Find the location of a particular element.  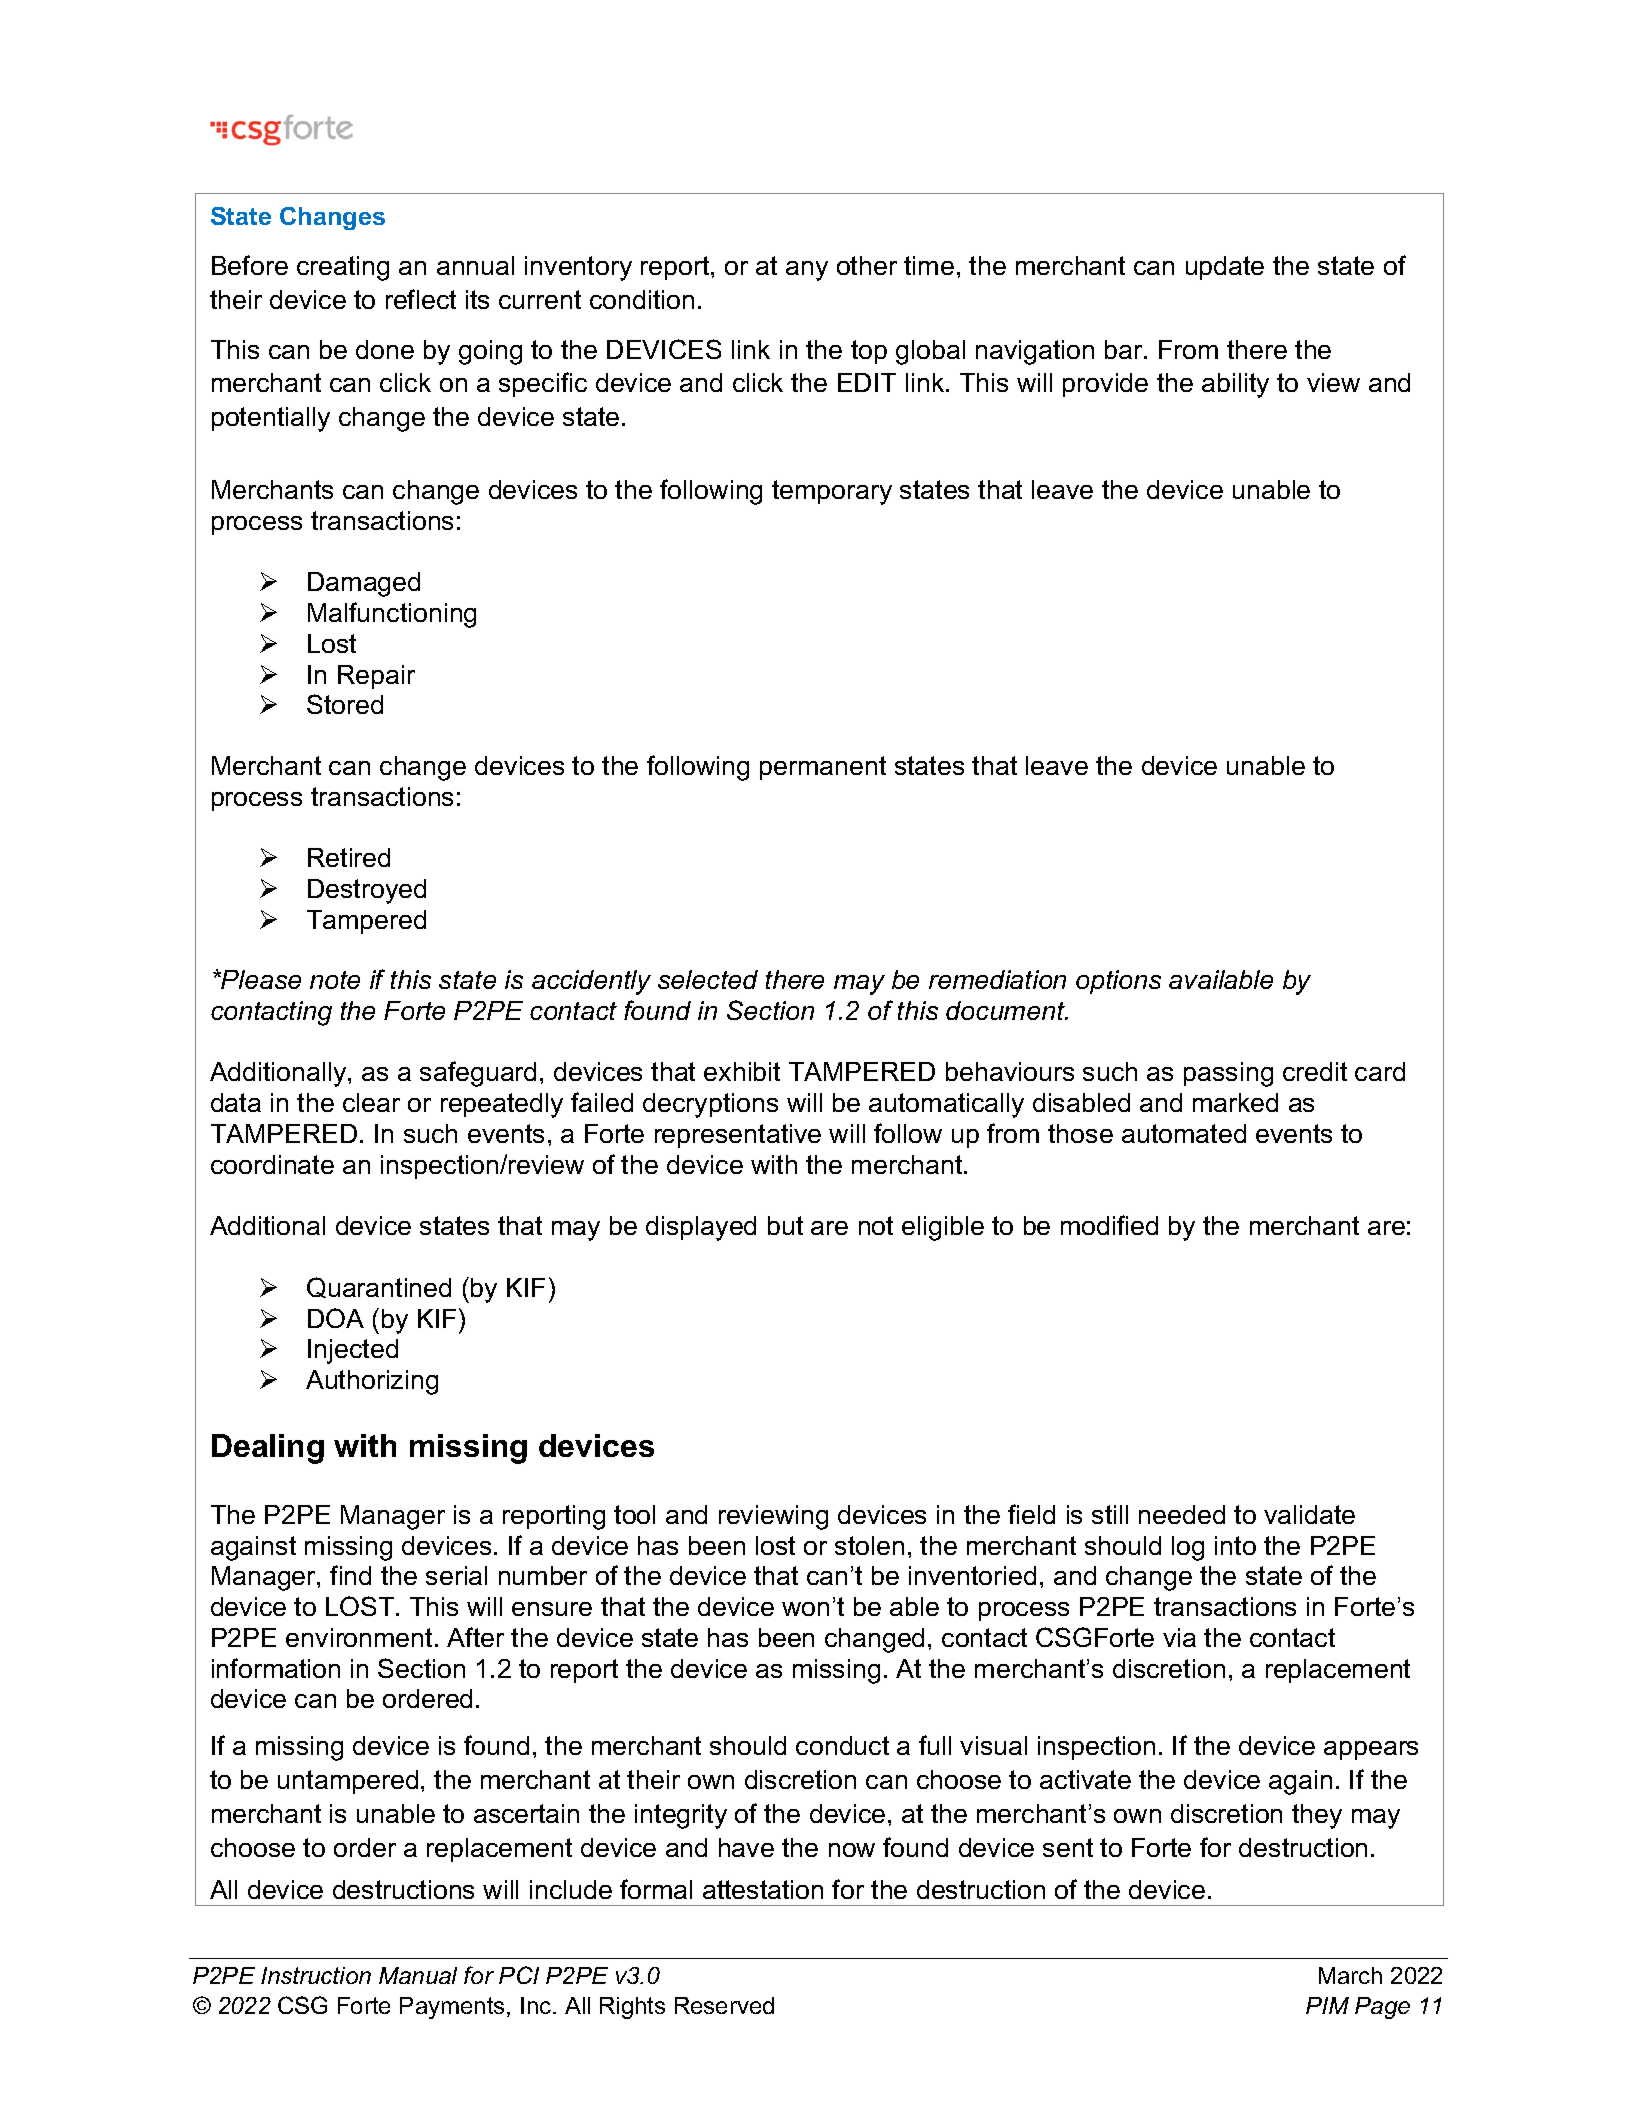

stolen is located at coordinates (869, 1545).
